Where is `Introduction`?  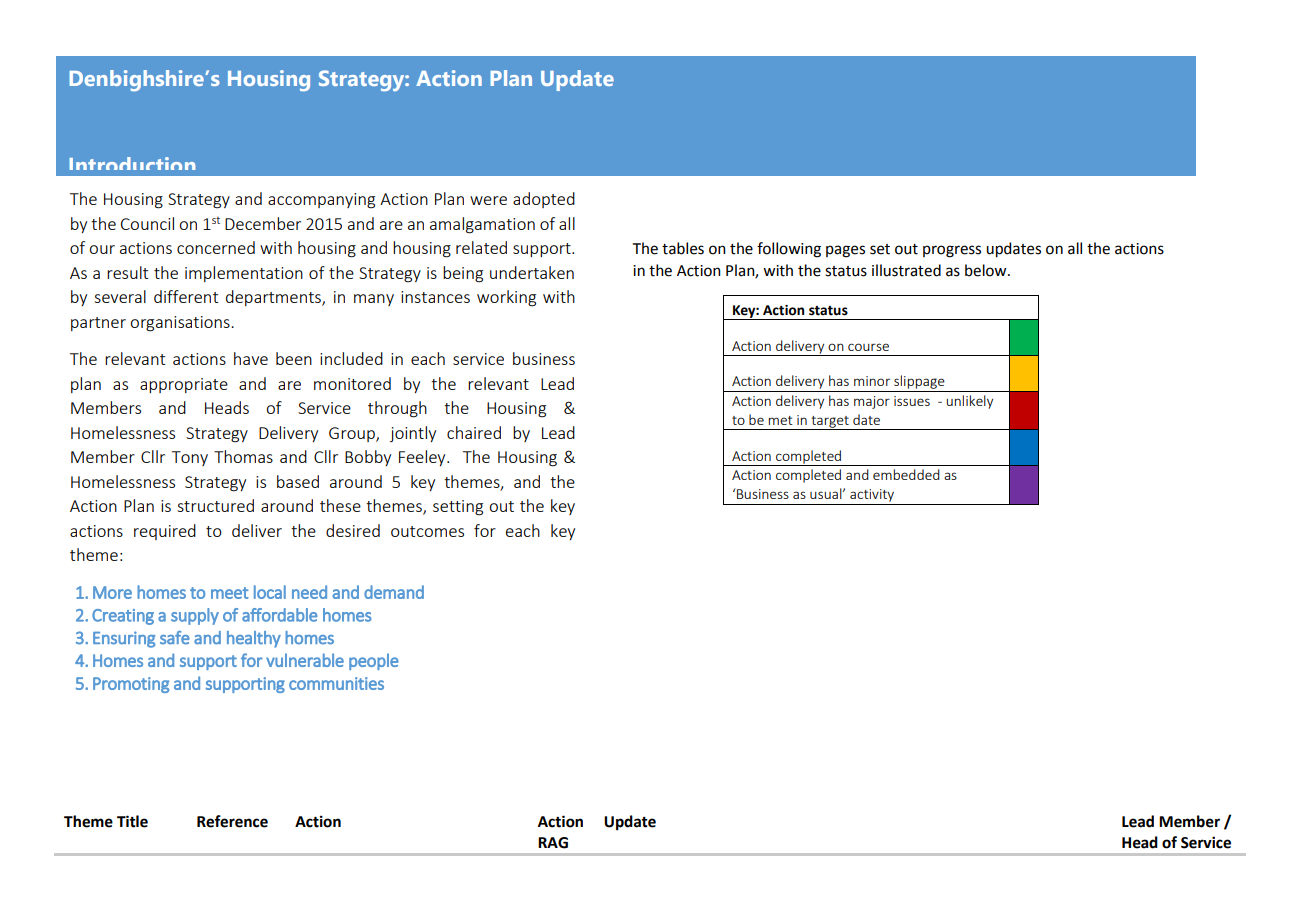
Introduction is located at coordinates (132, 163).
